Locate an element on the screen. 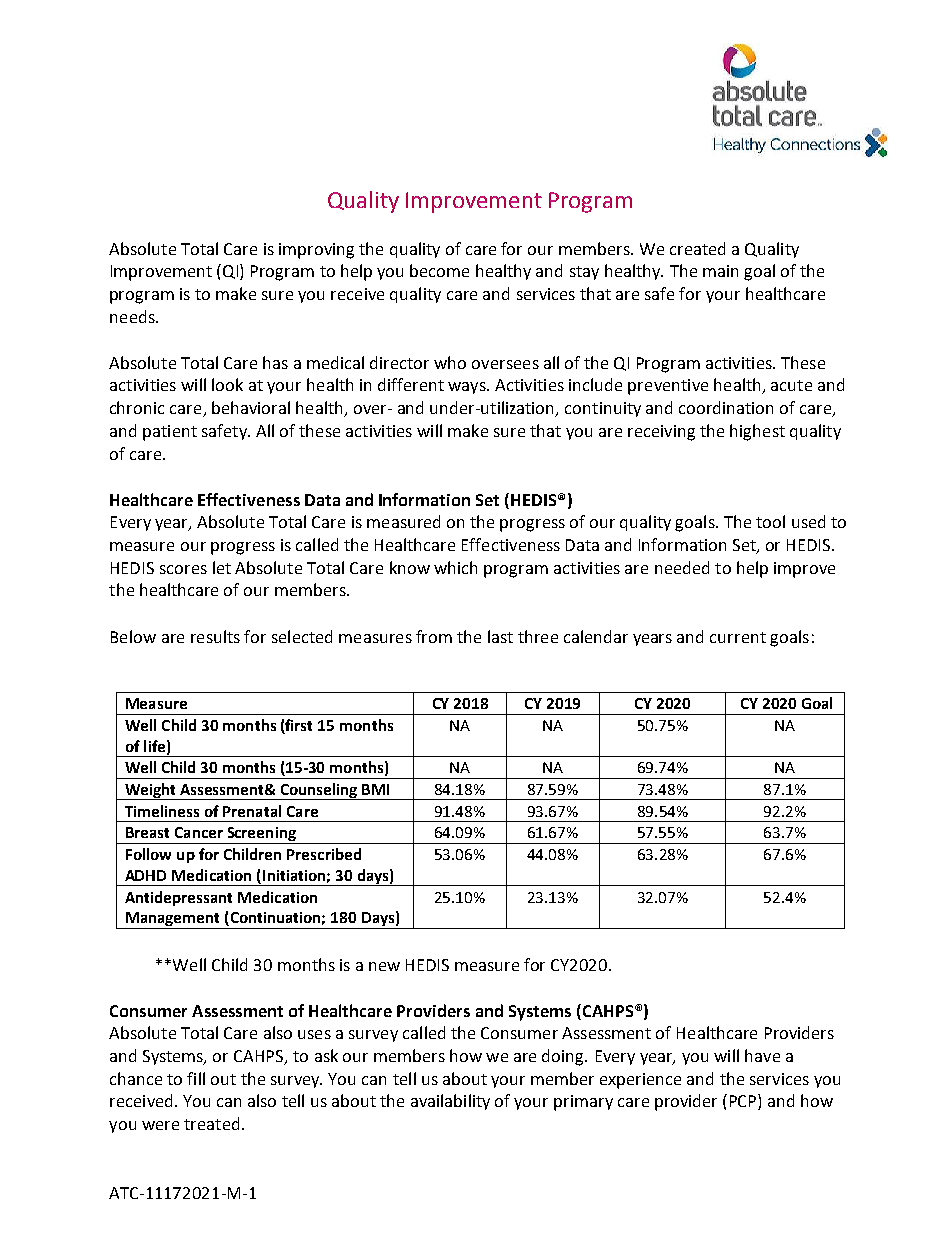 This screenshot has height=1233, width=952. main is located at coordinates (720, 271).
